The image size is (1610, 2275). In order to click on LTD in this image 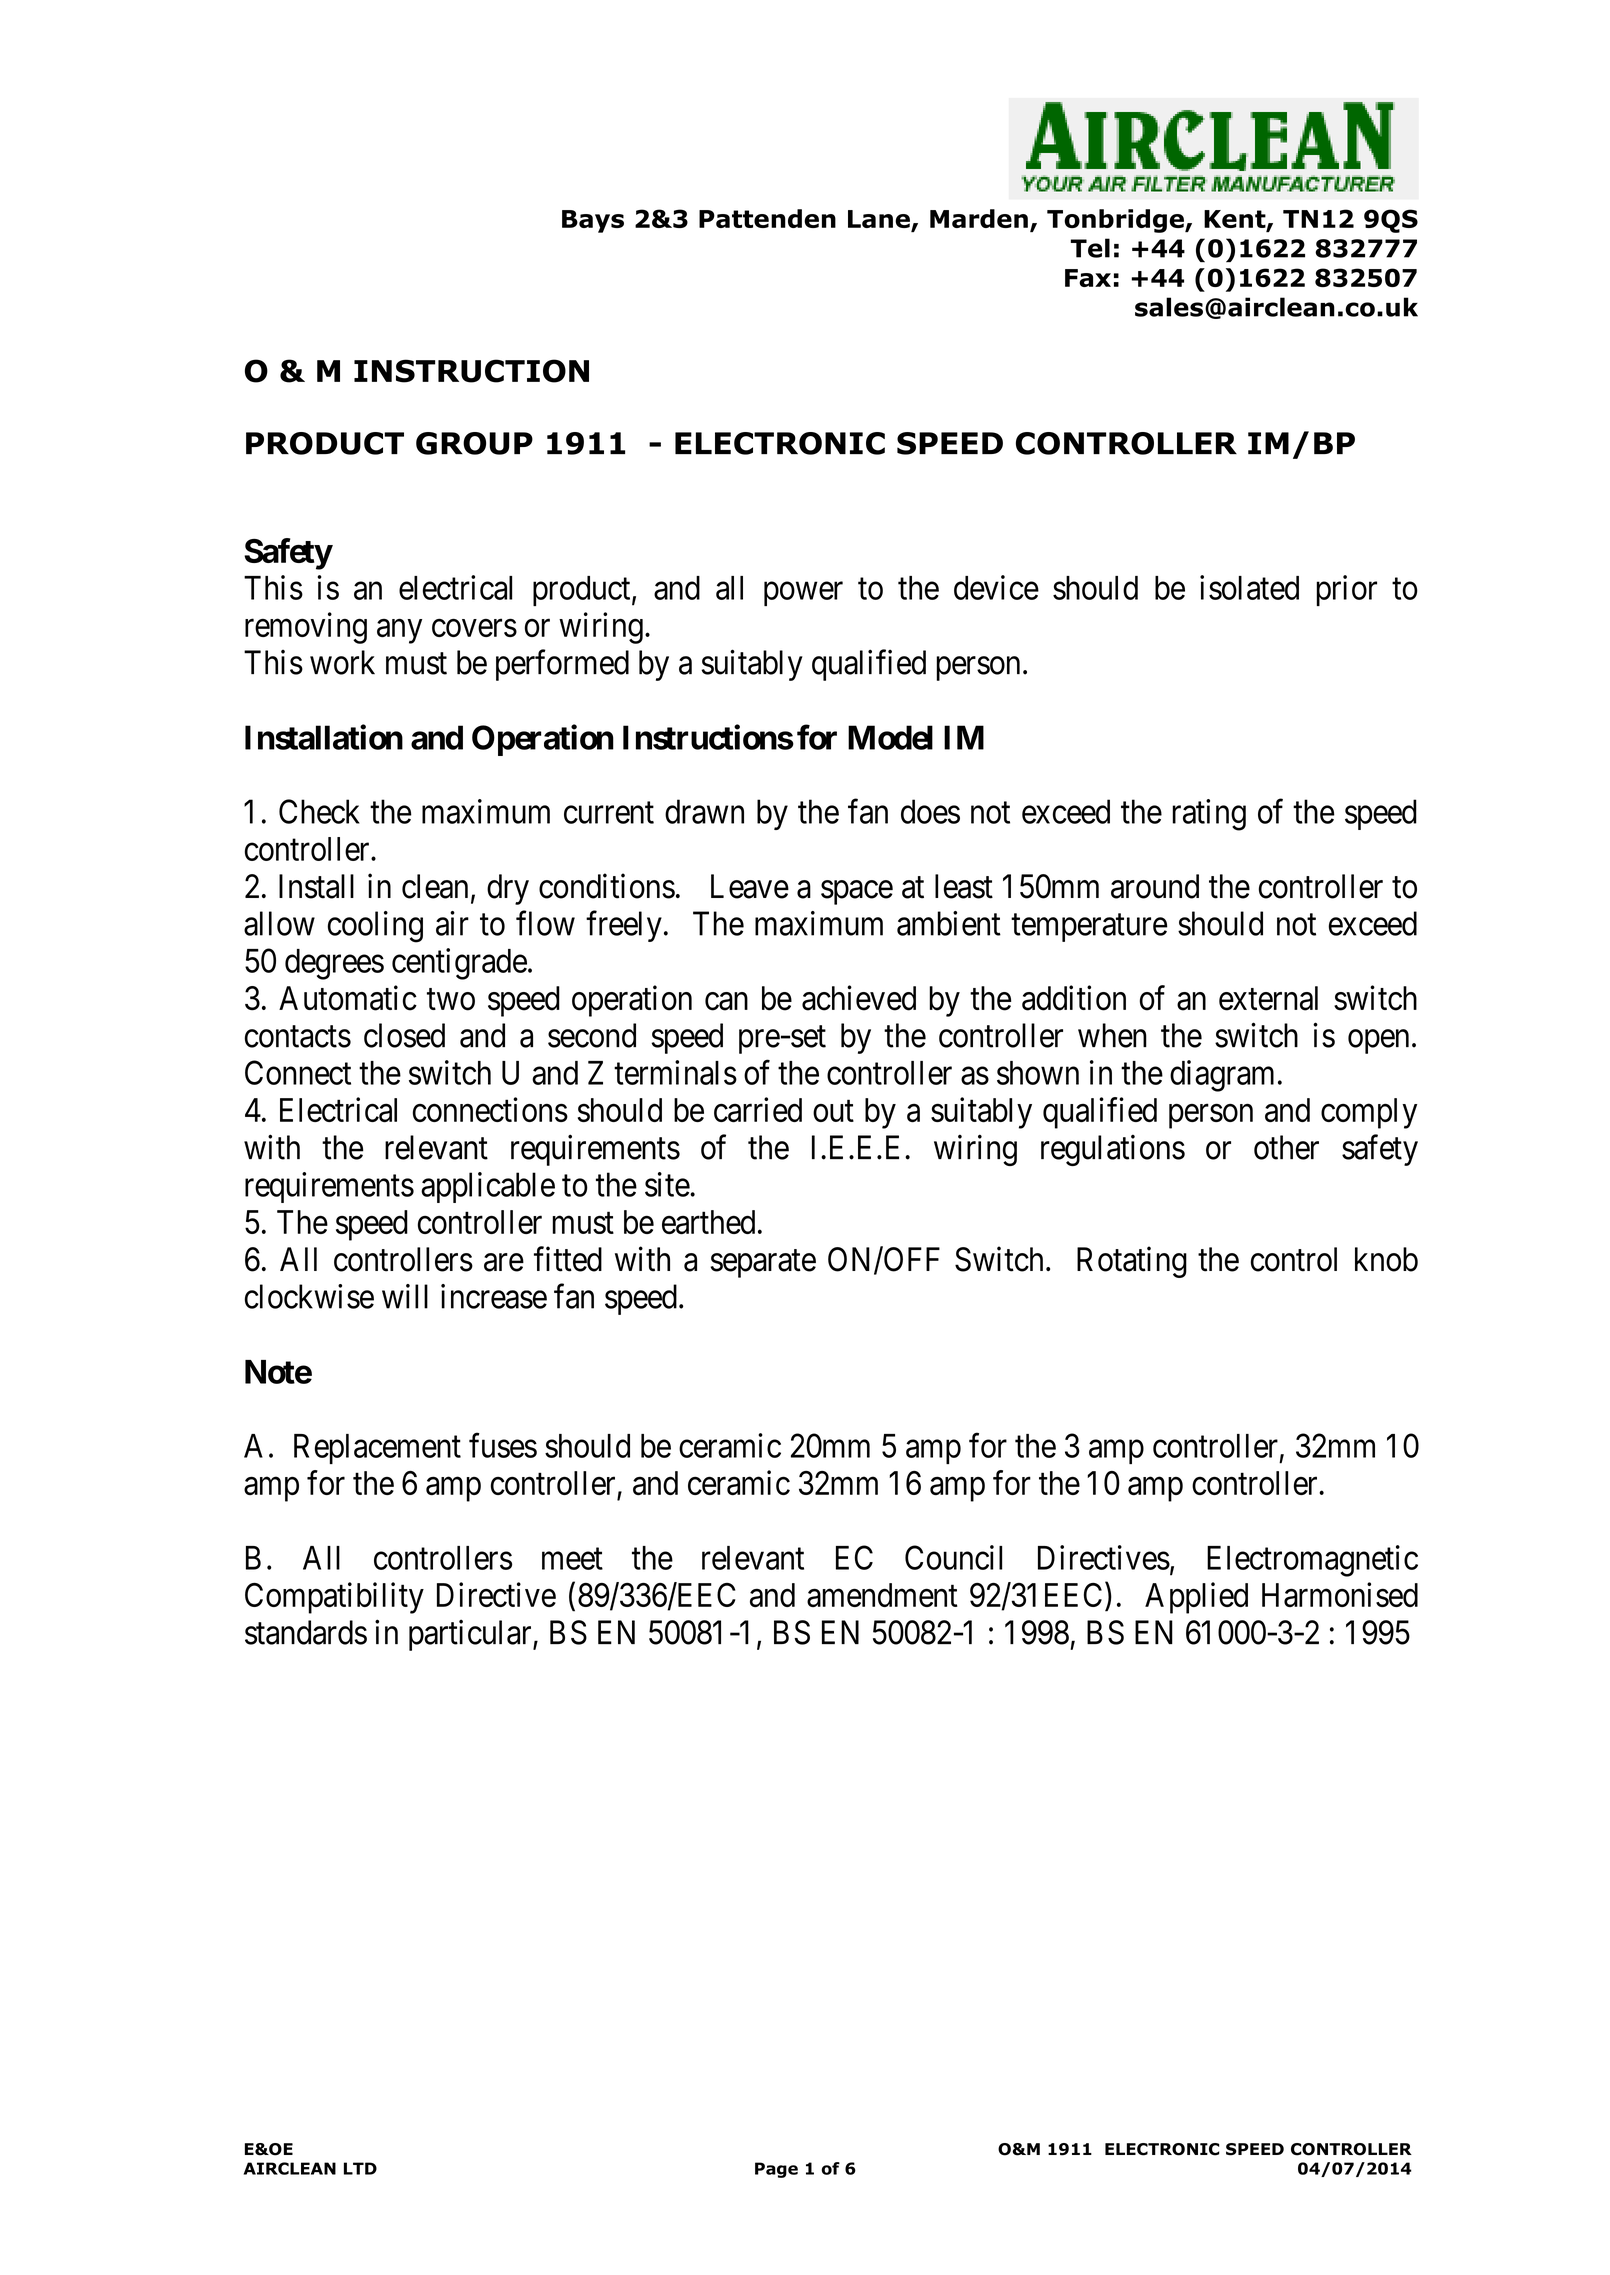, I will do `click(360, 2168)`.
